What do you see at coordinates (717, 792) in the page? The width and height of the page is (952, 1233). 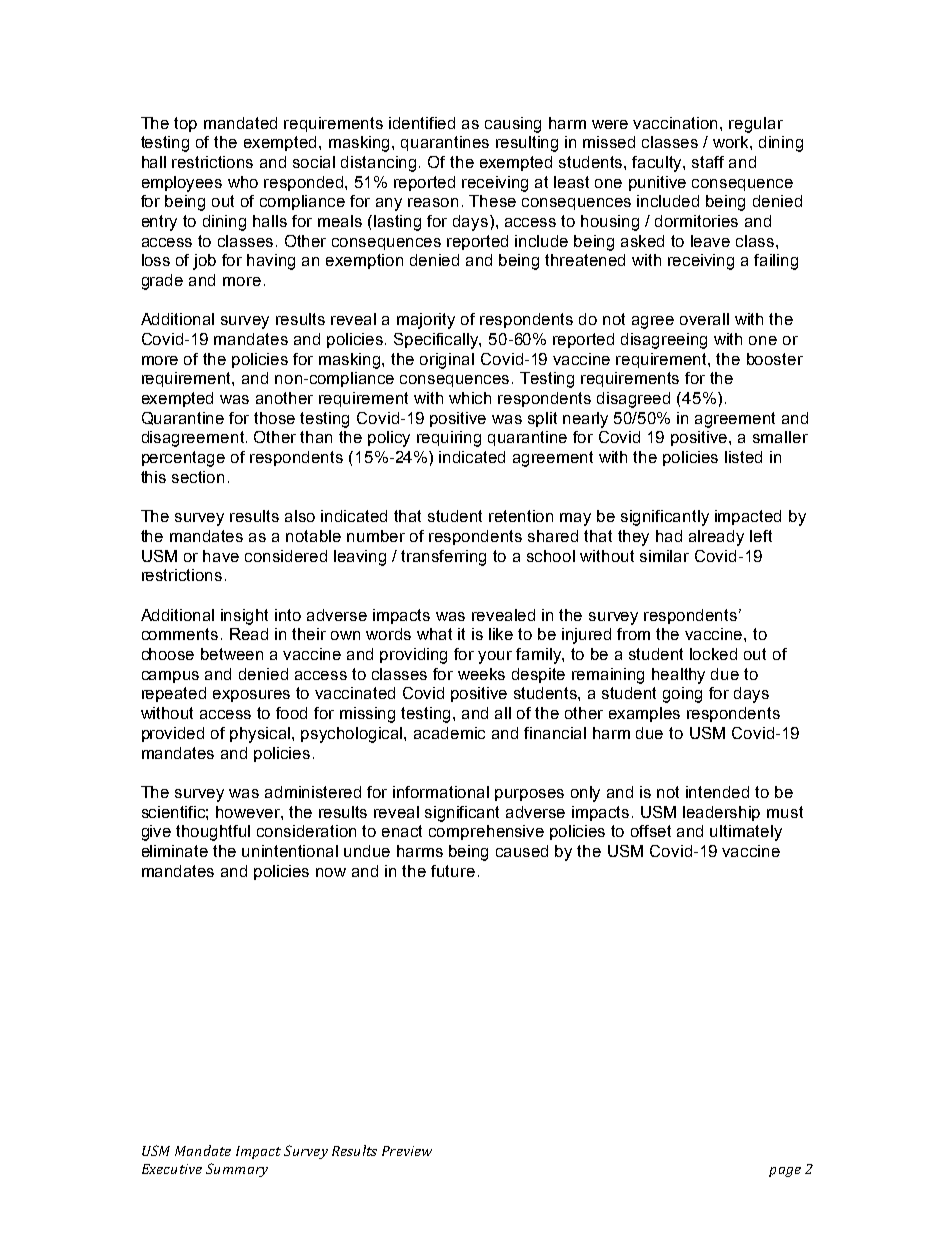 I see `intended` at bounding box center [717, 792].
